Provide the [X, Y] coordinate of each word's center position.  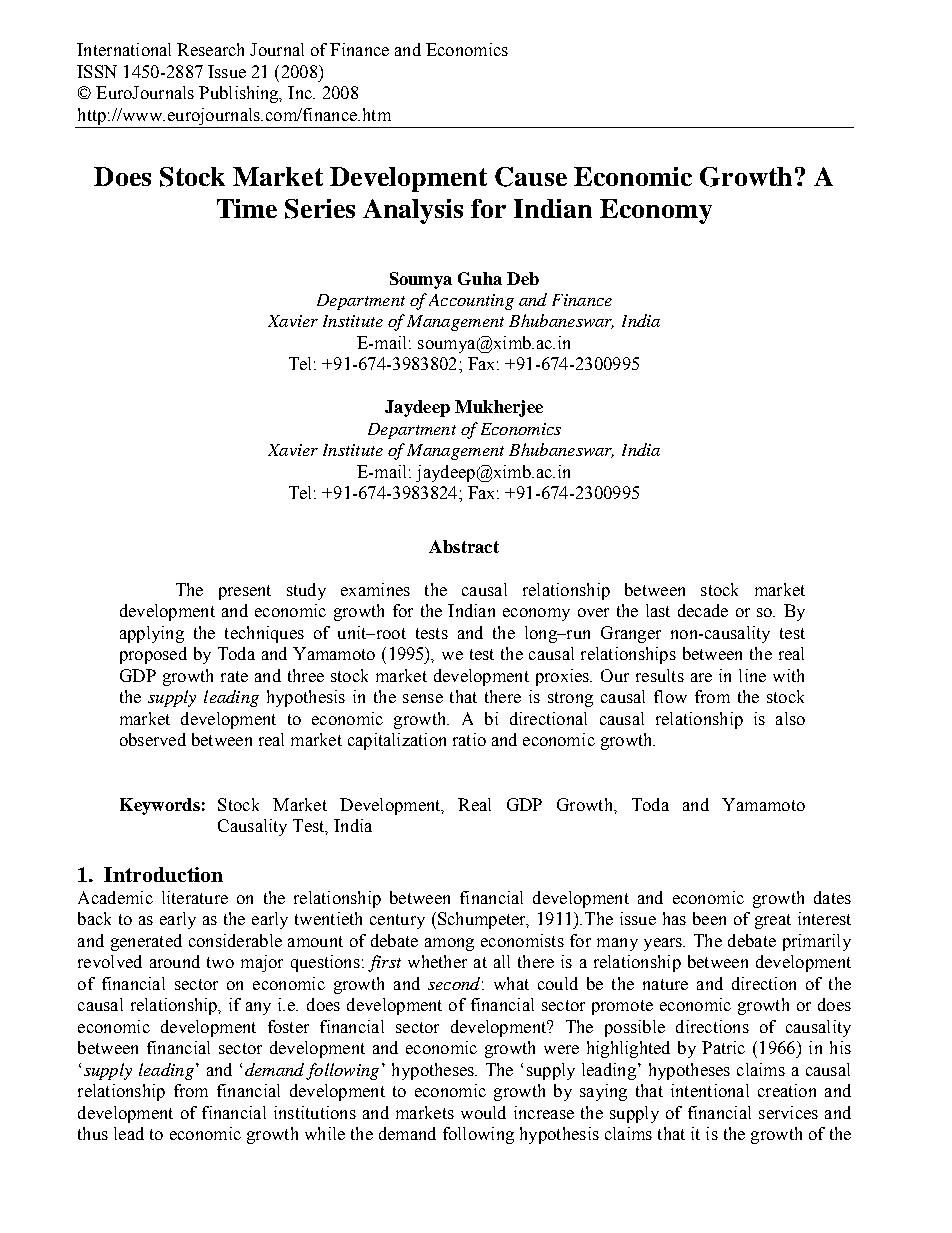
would [483, 1112]
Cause [531, 177]
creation [787, 1090]
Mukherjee [499, 408]
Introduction [163, 874]
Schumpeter [483, 920]
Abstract [464, 546]
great [773, 921]
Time [247, 208]
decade [703, 610]
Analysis [413, 211]
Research [210, 49]
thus [93, 1133]
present [245, 592]
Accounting [471, 302]
